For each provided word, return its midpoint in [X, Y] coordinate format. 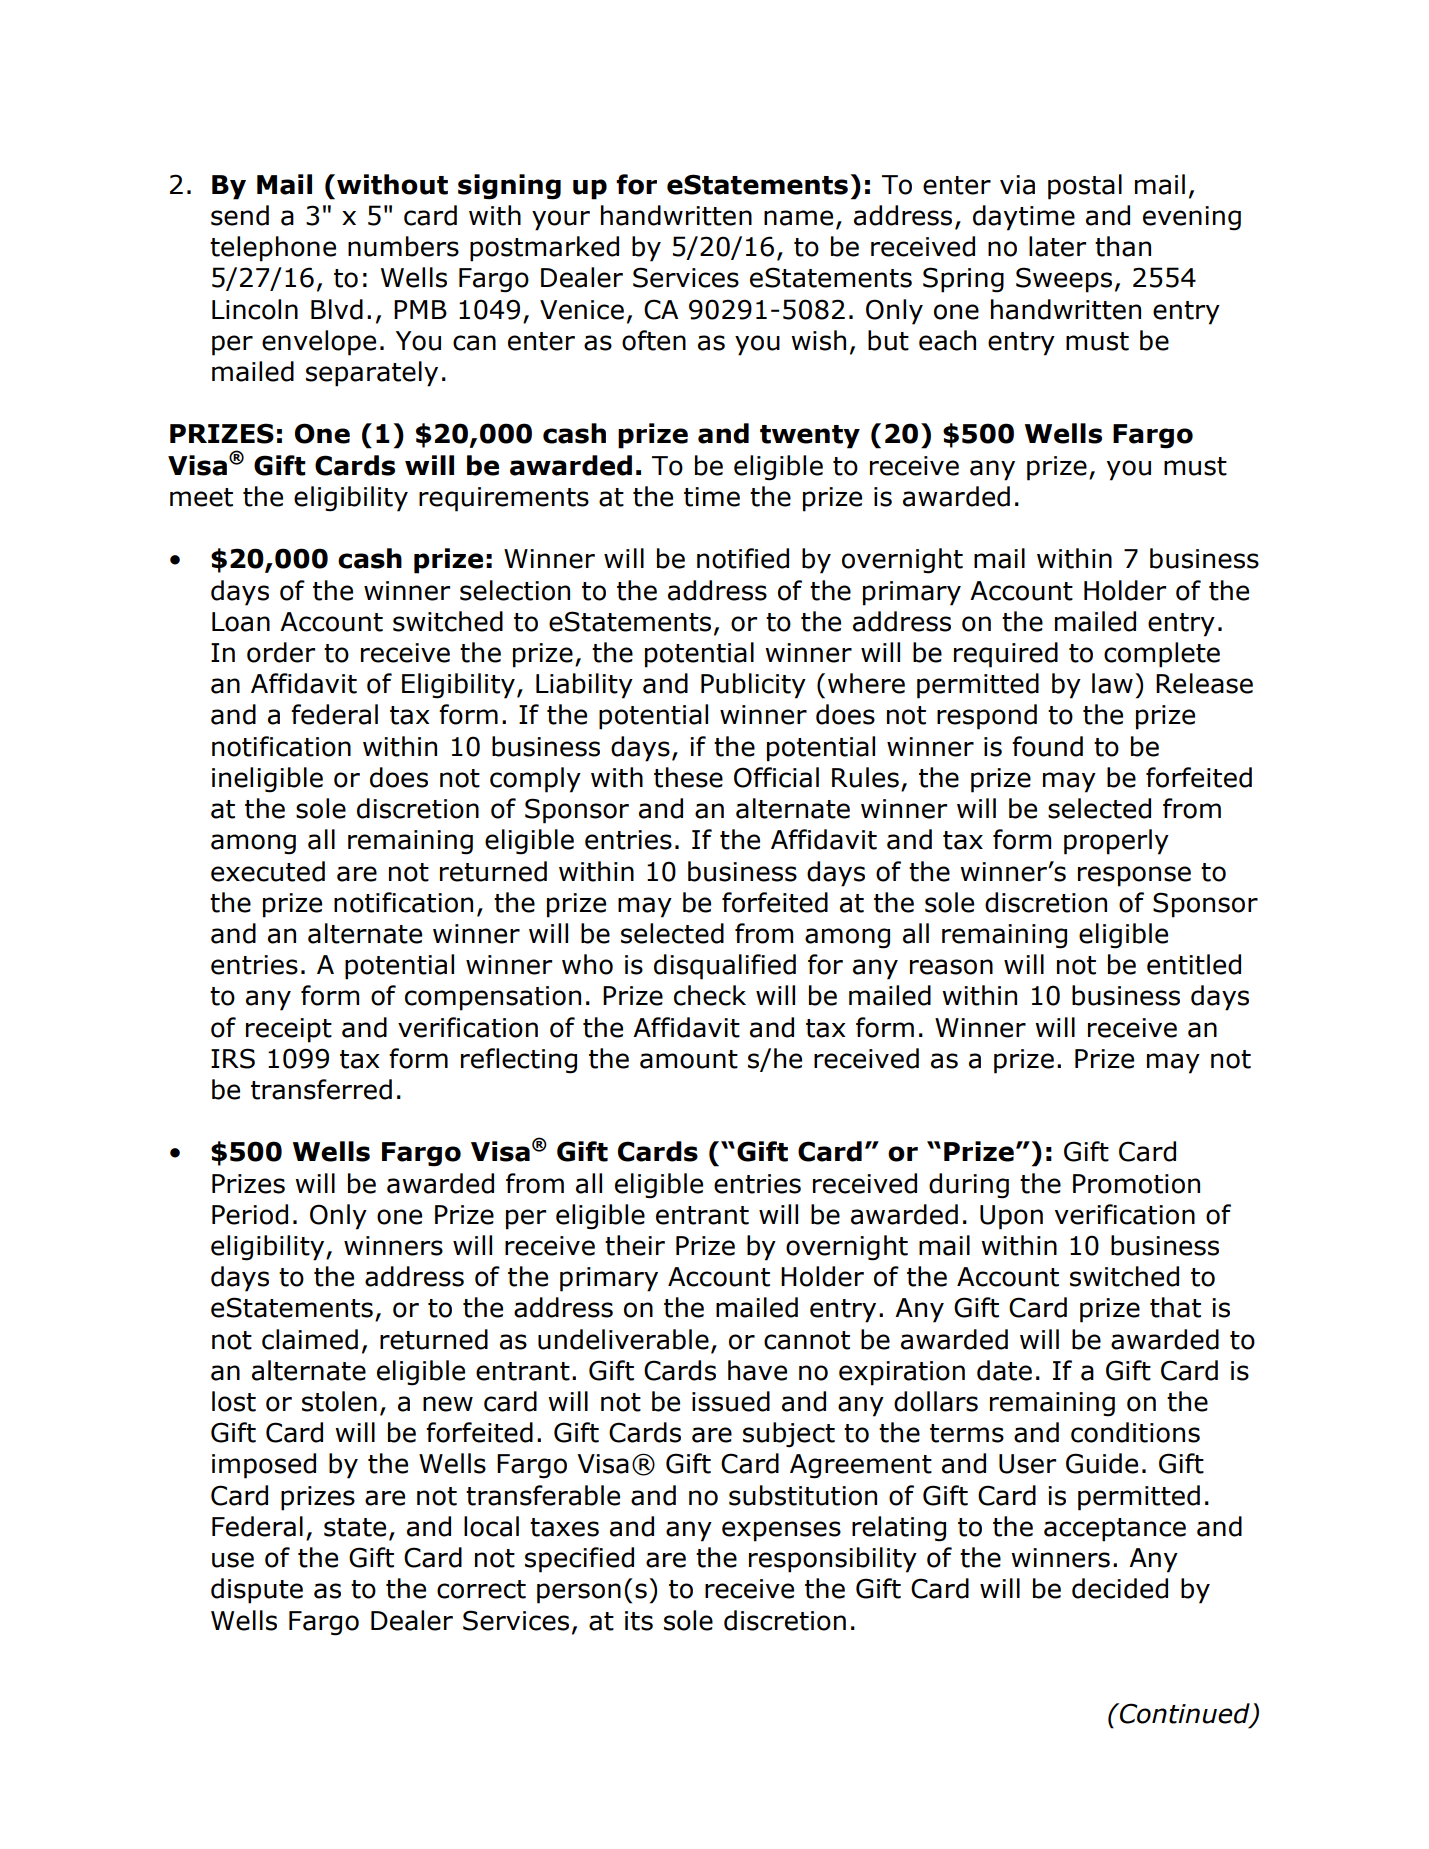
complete [1162, 655]
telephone [273, 249]
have [757, 1370]
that [1175, 1307]
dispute [257, 1591]
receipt [289, 1030]
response [1134, 876]
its [639, 1621]
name [798, 218]
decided [1120, 1588]
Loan [241, 622]
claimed [310, 1339]
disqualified [725, 967]
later [1057, 246]
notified [743, 558]
